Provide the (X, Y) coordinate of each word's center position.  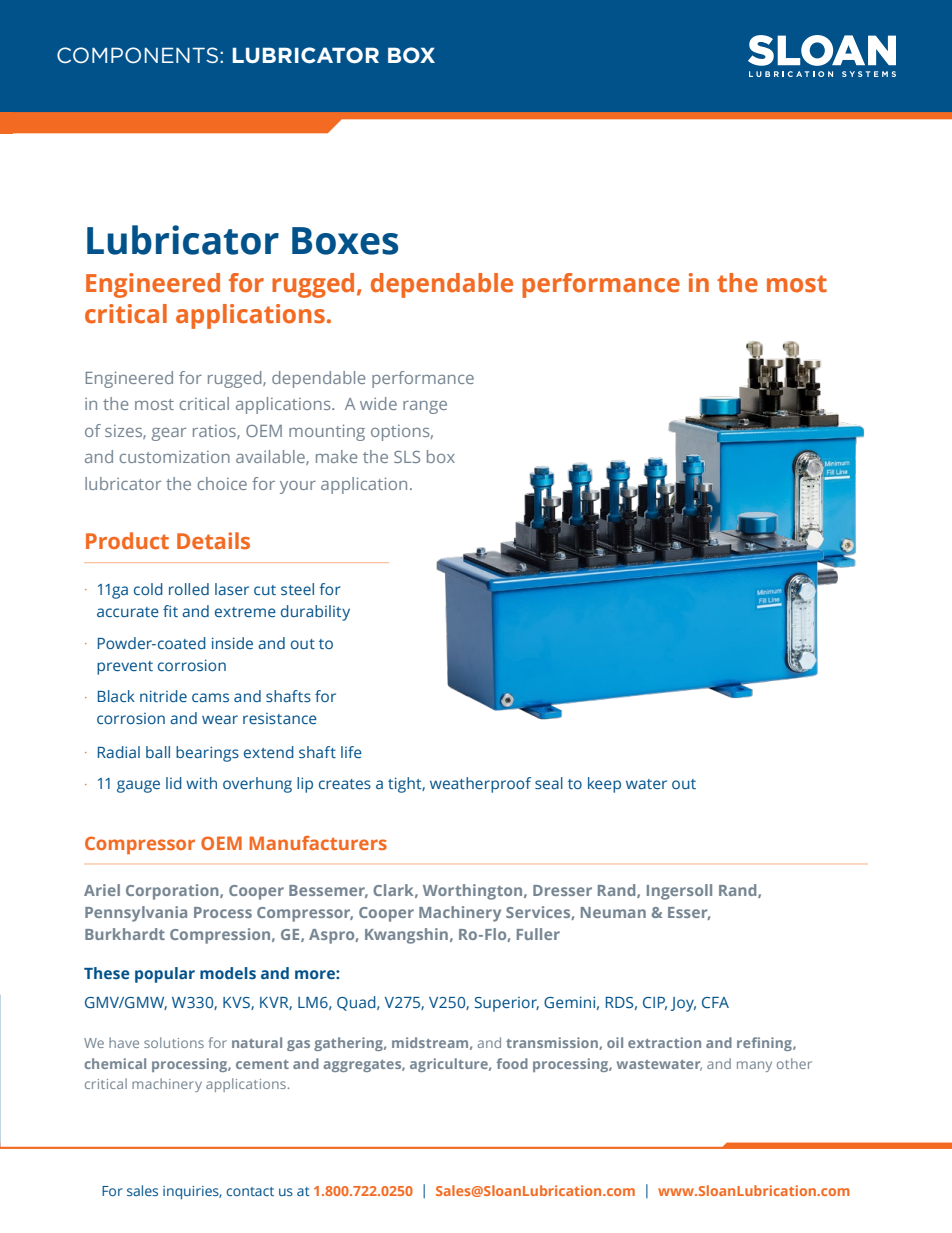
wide (378, 403)
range (425, 407)
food (512, 1063)
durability (315, 613)
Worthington (474, 892)
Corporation (173, 892)
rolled (189, 589)
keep (604, 785)
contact (250, 1191)
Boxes (345, 241)
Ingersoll (679, 892)
